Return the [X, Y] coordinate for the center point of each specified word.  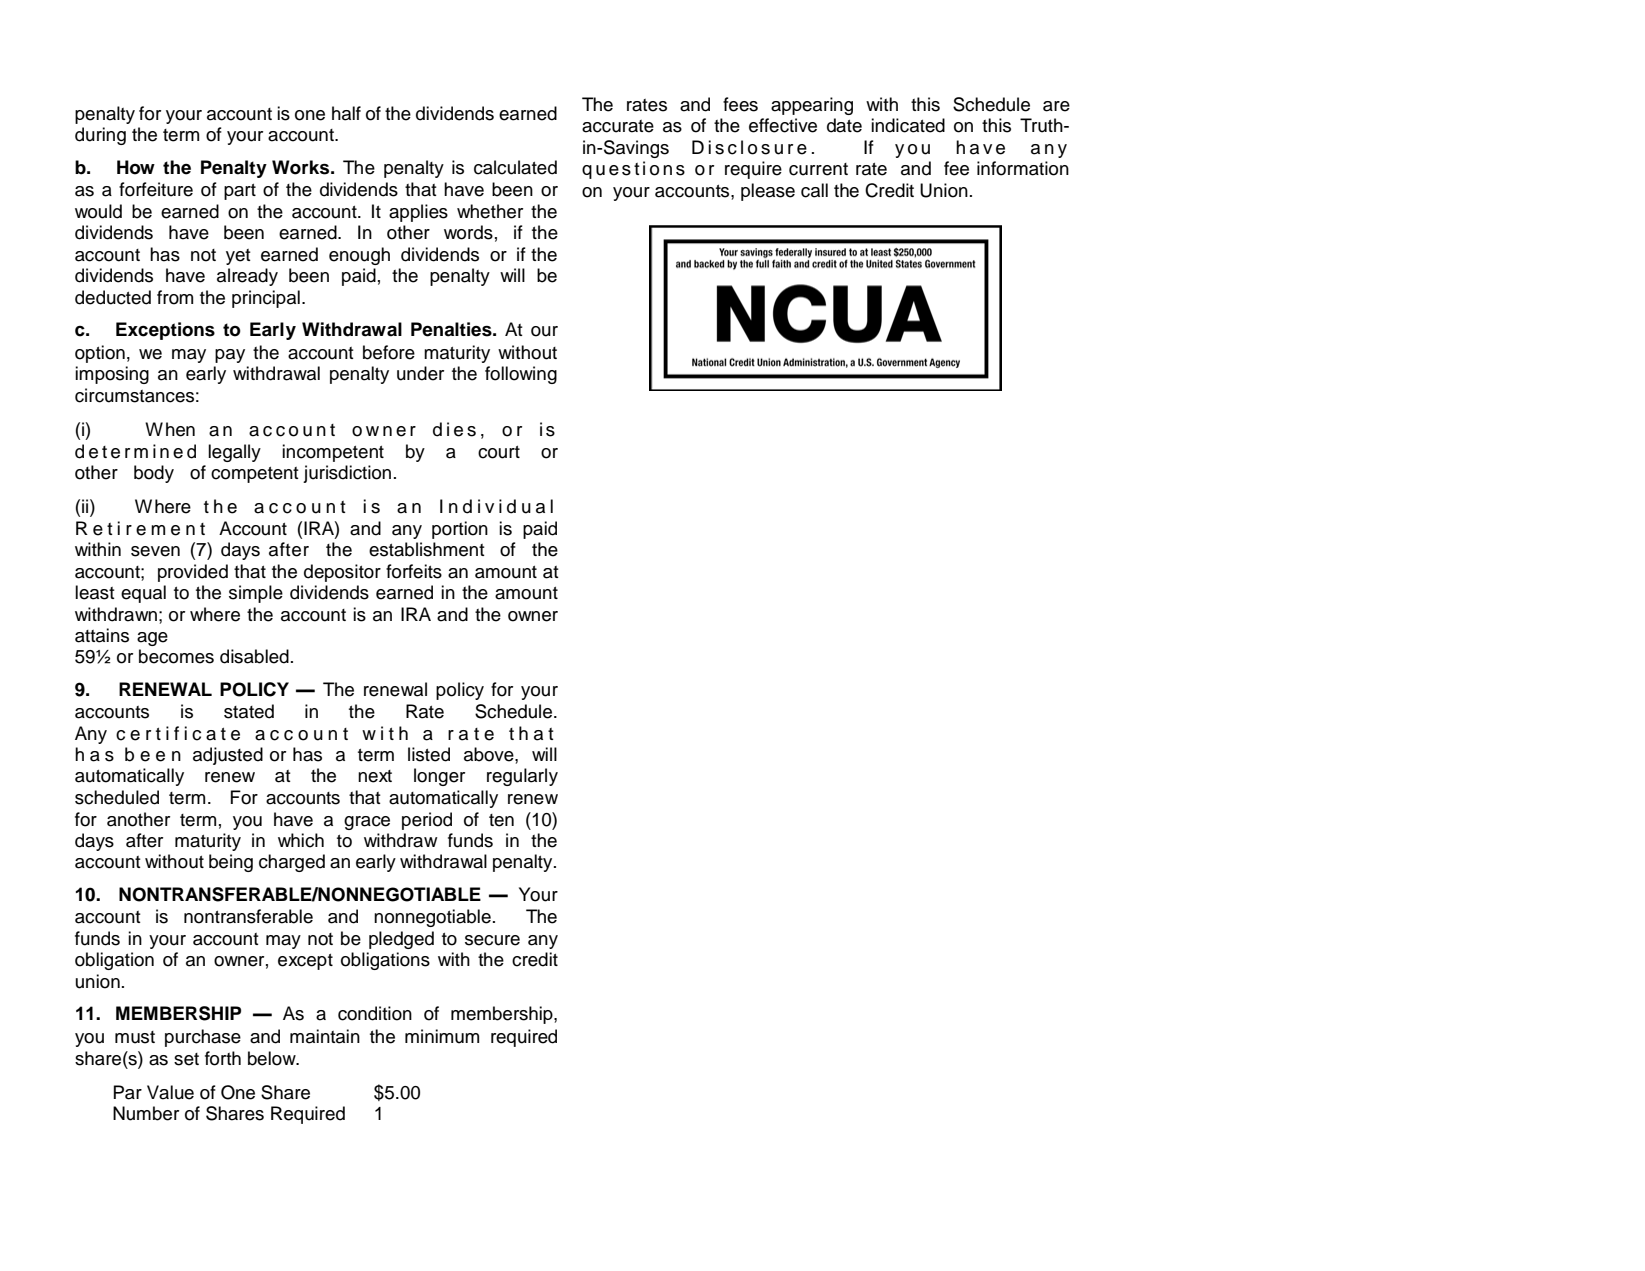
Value [170, 1092]
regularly [522, 777]
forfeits [414, 571]
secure [492, 940]
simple [256, 594]
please [768, 192]
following [521, 375]
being [231, 863]
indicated [908, 125]
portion [460, 530]
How [136, 167]
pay [230, 356]
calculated [515, 167]
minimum [442, 1036]
